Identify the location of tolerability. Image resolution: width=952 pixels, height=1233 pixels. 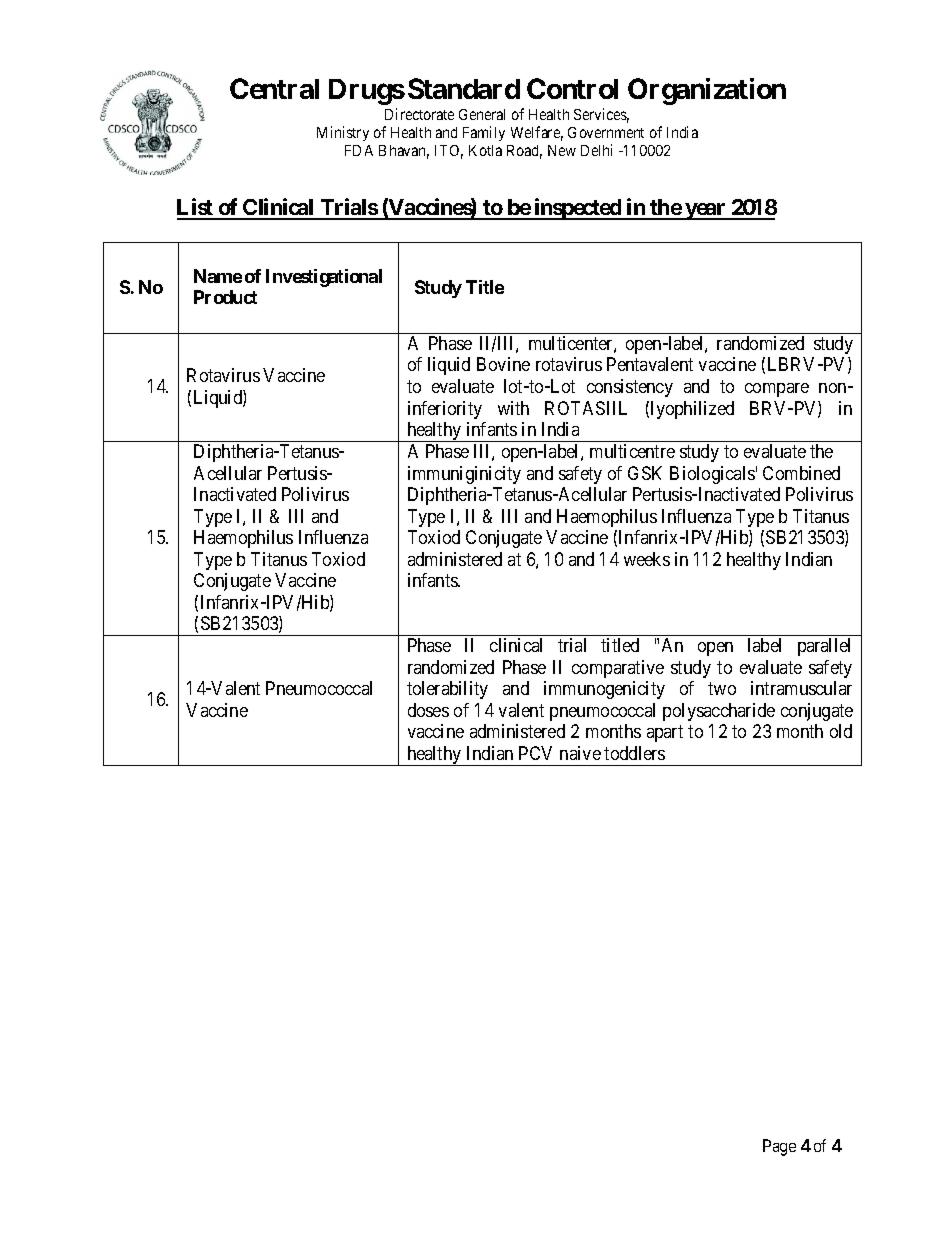
(447, 690).
